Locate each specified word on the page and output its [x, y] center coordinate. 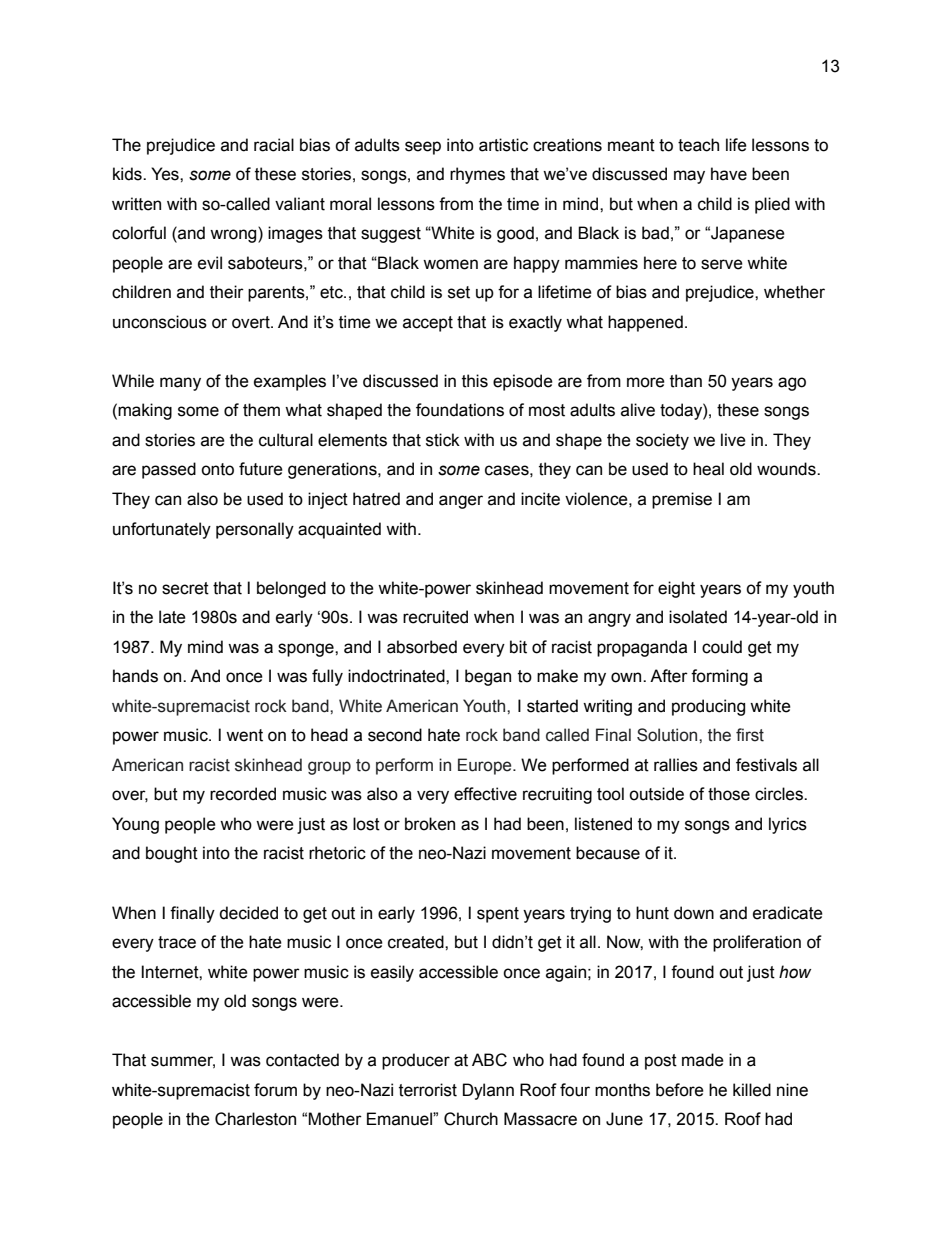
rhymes [477, 175]
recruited [435, 617]
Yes [166, 174]
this [475, 381]
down [694, 913]
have [729, 174]
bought [172, 854]
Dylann [488, 1091]
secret [185, 588]
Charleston [255, 1119]
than [686, 381]
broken [430, 824]
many [180, 384]
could [722, 647]
